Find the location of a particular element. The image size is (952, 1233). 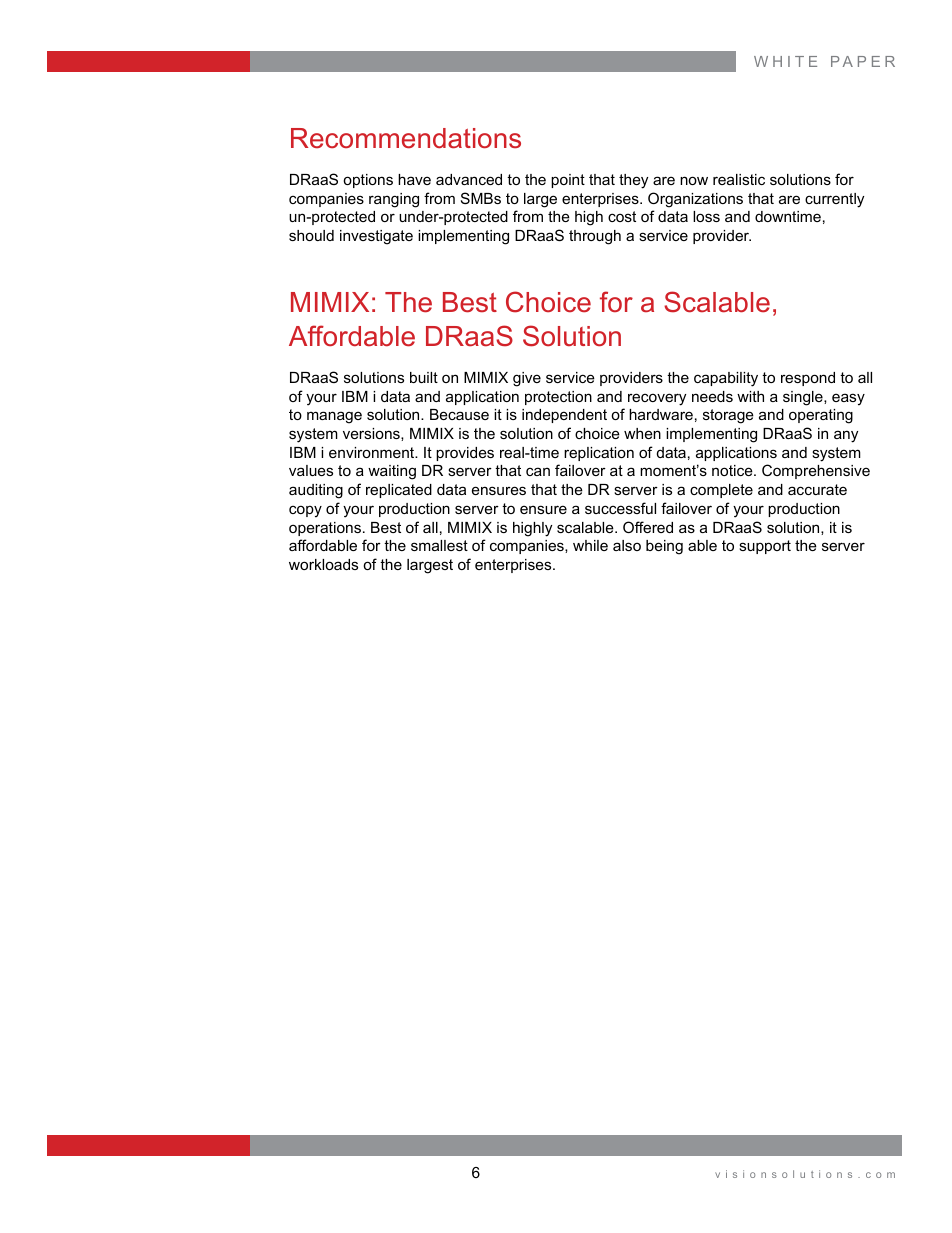

give is located at coordinates (527, 379).
